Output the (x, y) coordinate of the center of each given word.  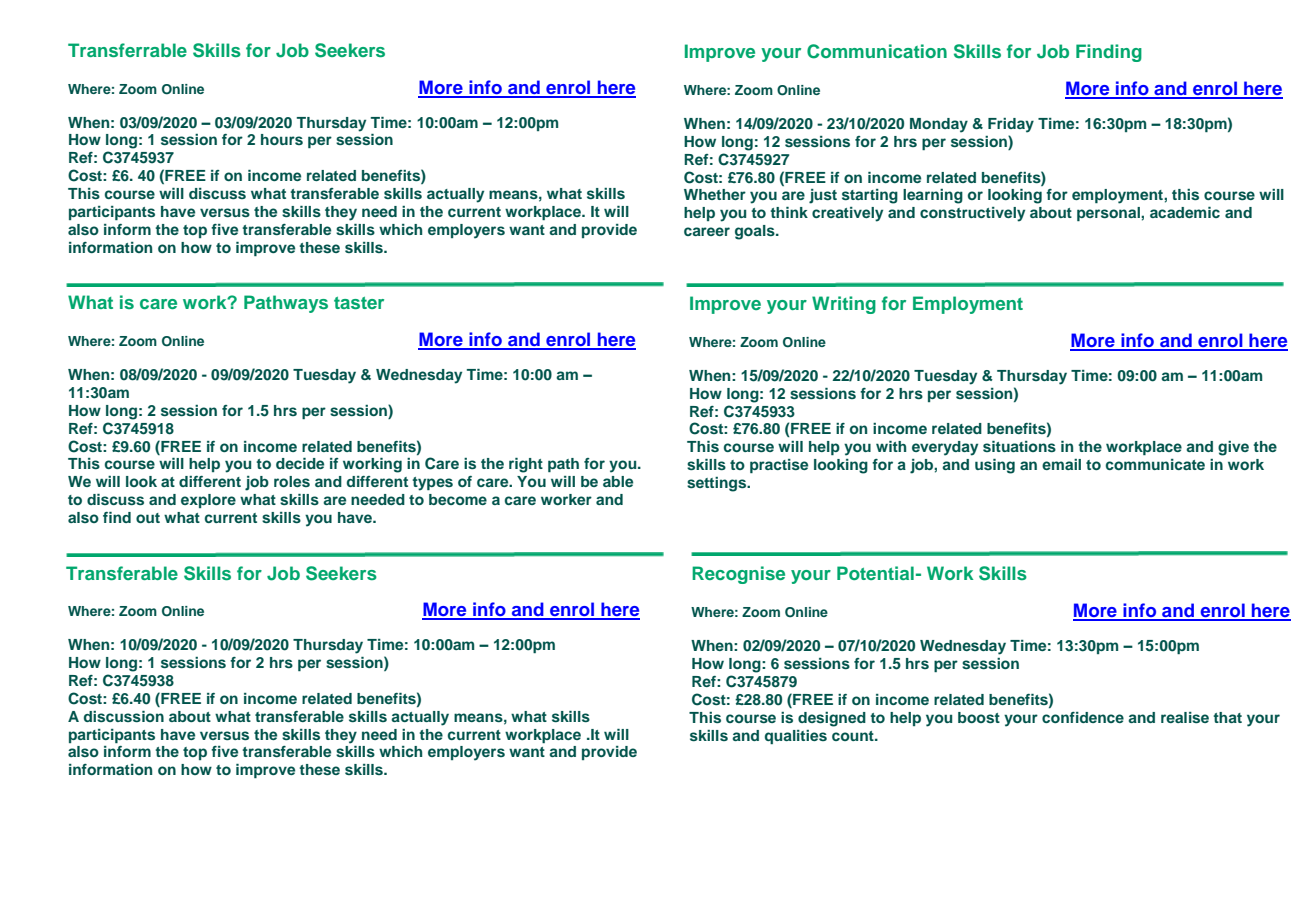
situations (1019, 446)
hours (282, 139)
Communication (877, 51)
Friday (1011, 125)
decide (300, 463)
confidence (1083, 717)
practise (779, 466)
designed (832, 719)
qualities (796, 737)
